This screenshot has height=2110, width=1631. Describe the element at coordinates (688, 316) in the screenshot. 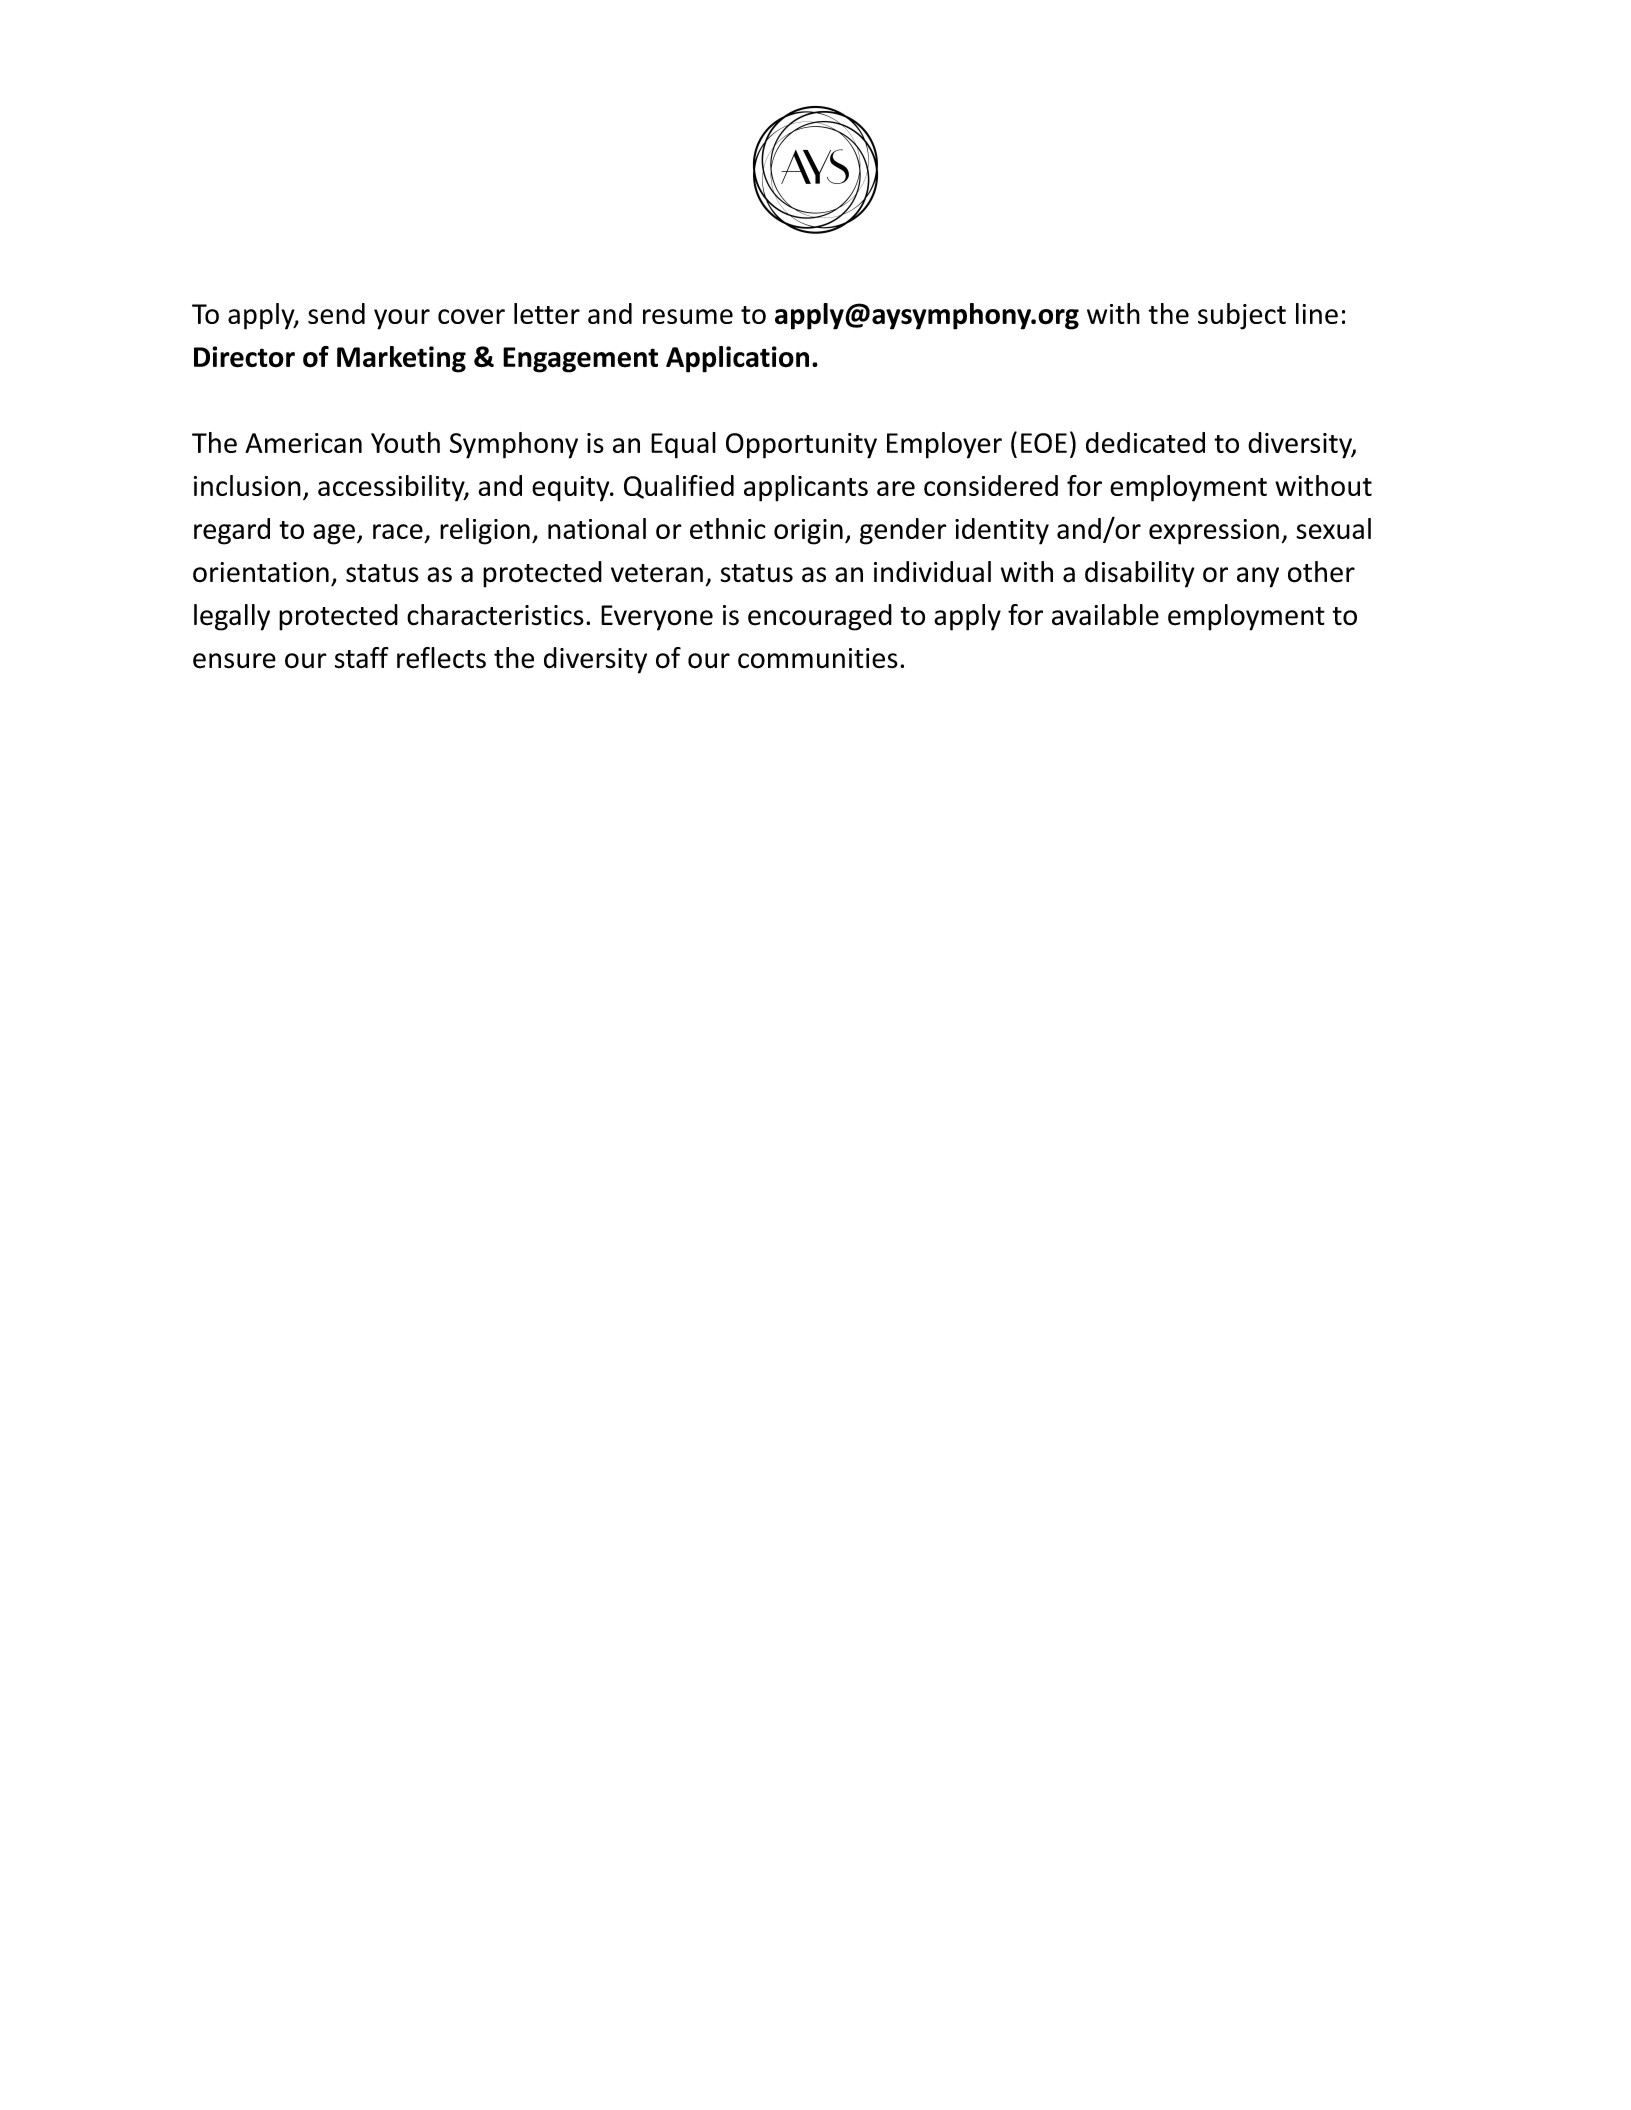

I see `resume` at that location.
